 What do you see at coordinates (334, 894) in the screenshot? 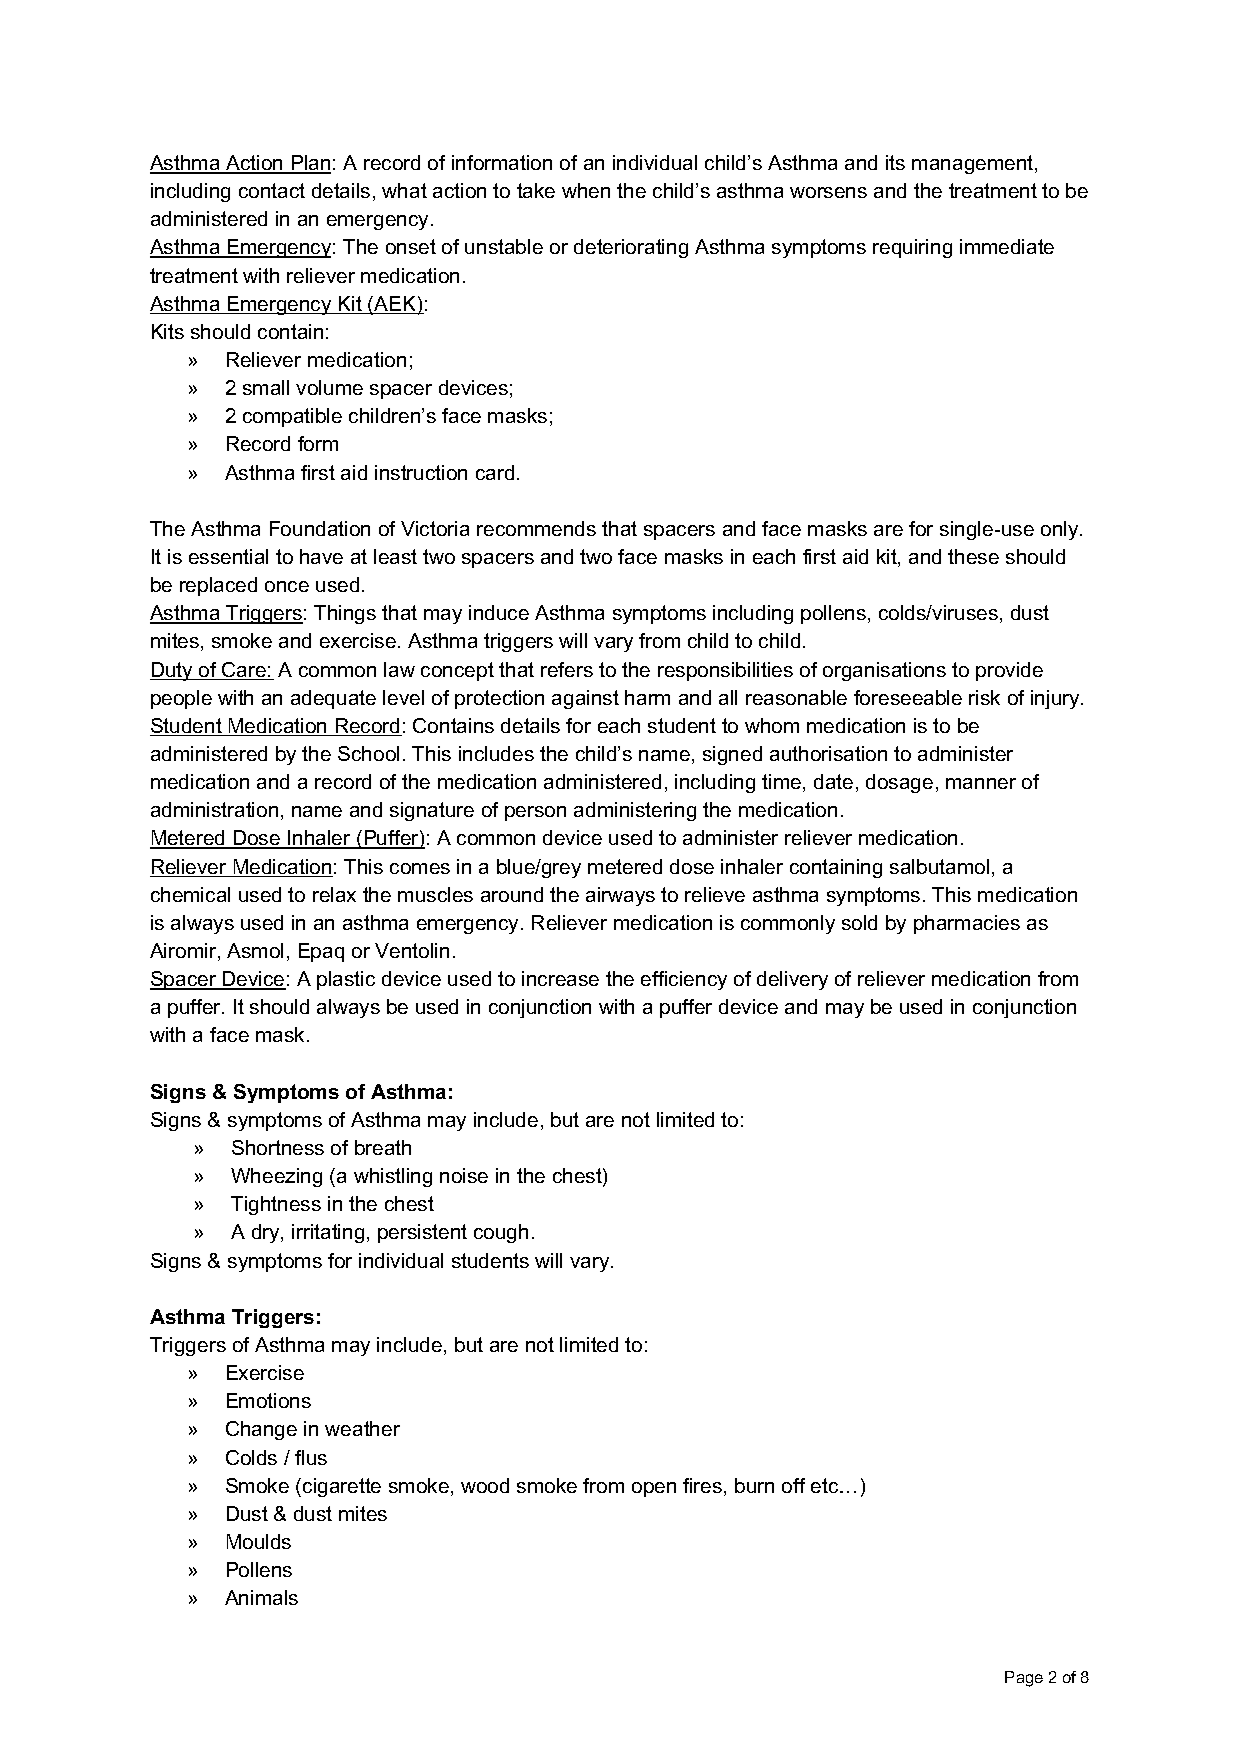
I see `relax` at bounding box center [334, 894].
